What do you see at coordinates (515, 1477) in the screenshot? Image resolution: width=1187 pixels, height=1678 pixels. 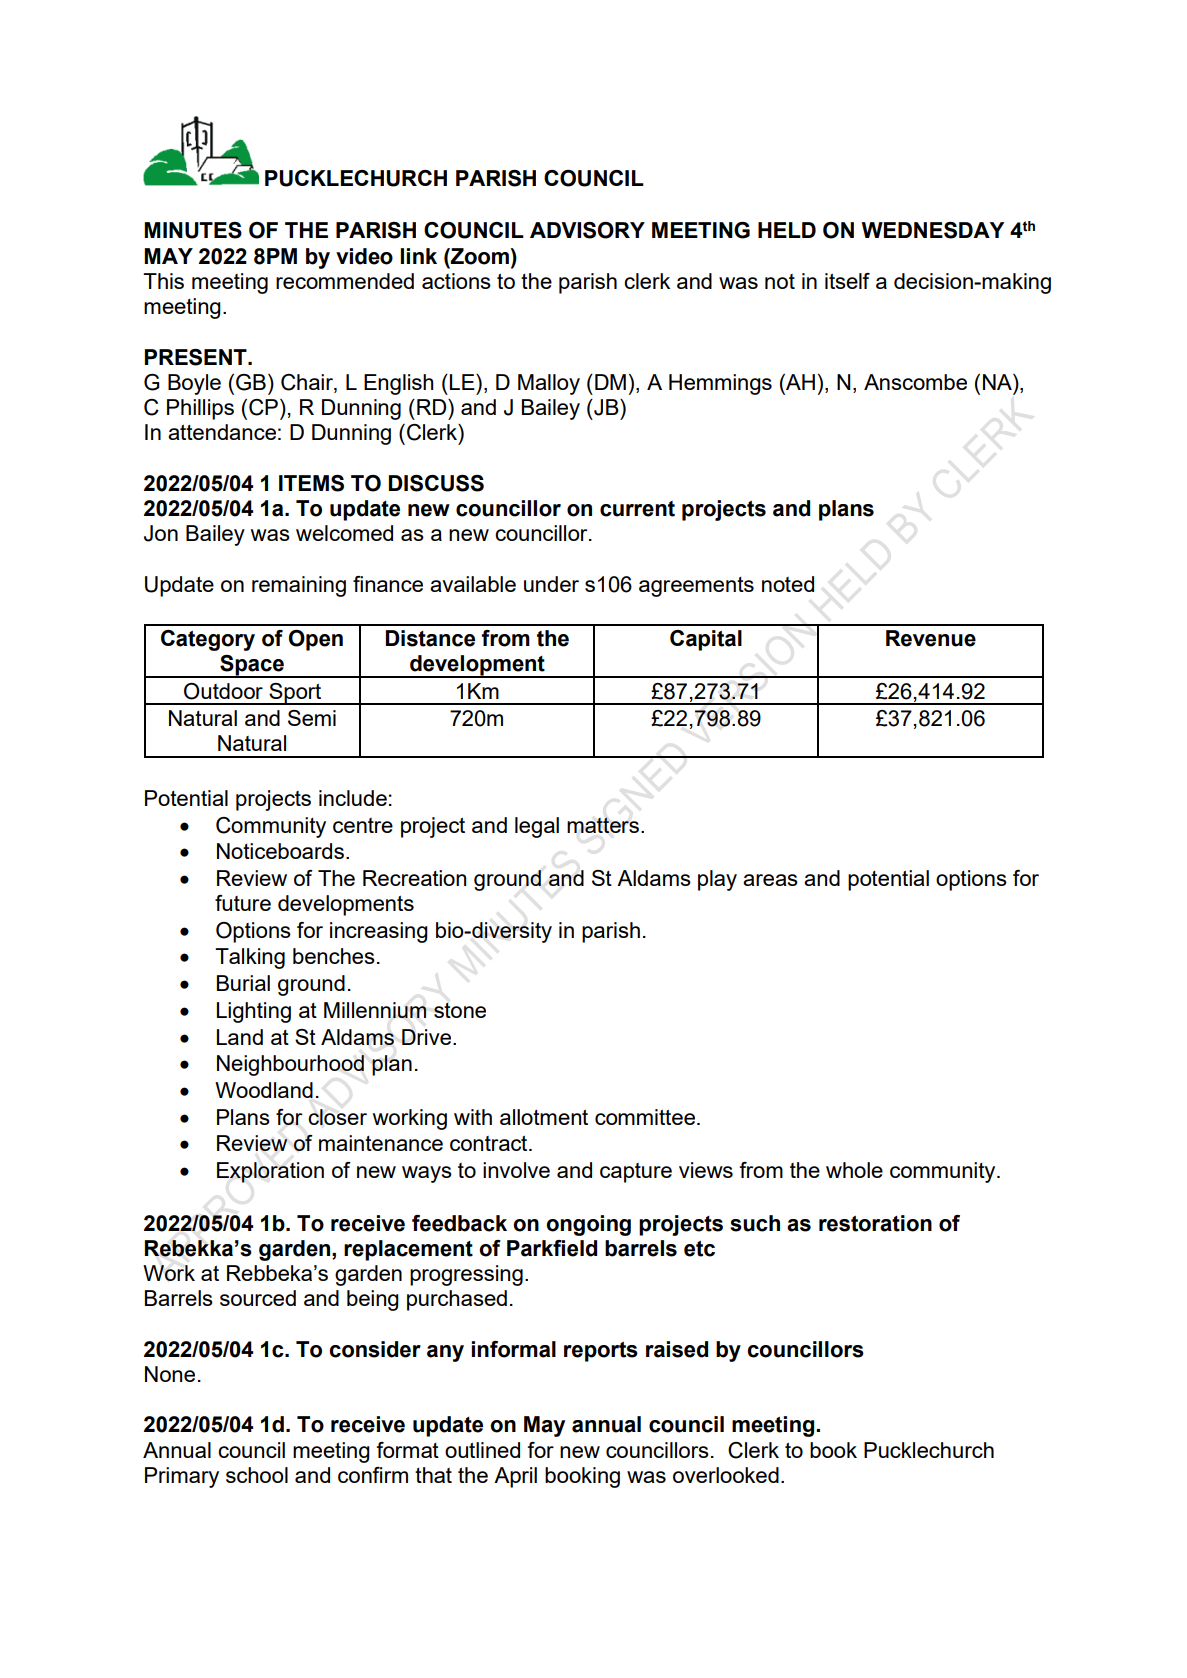 I see `April` at bounding box center [515, 1477].
